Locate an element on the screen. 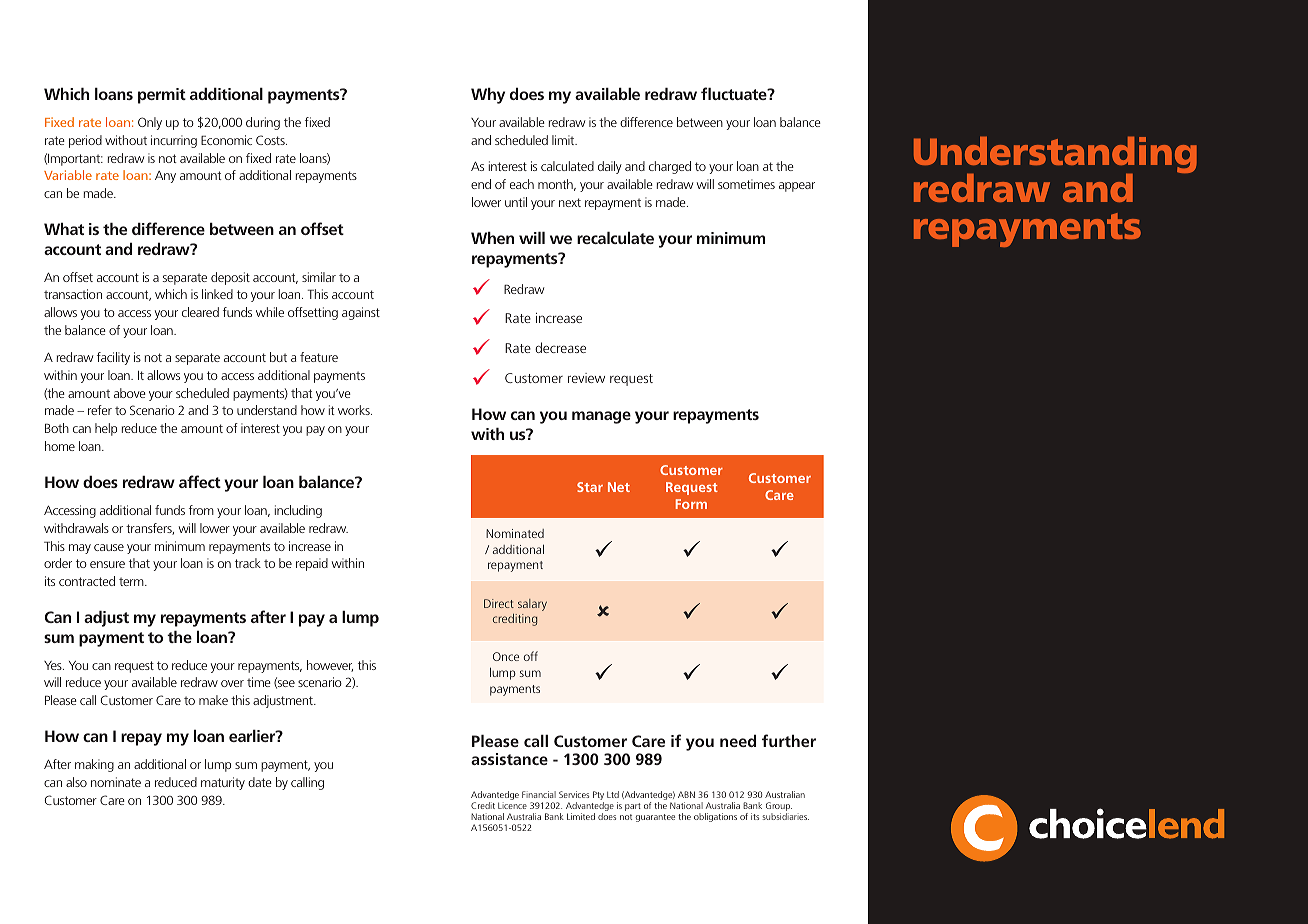 The image size is (1308, 924). salary is located at coordinates (532, 605).
